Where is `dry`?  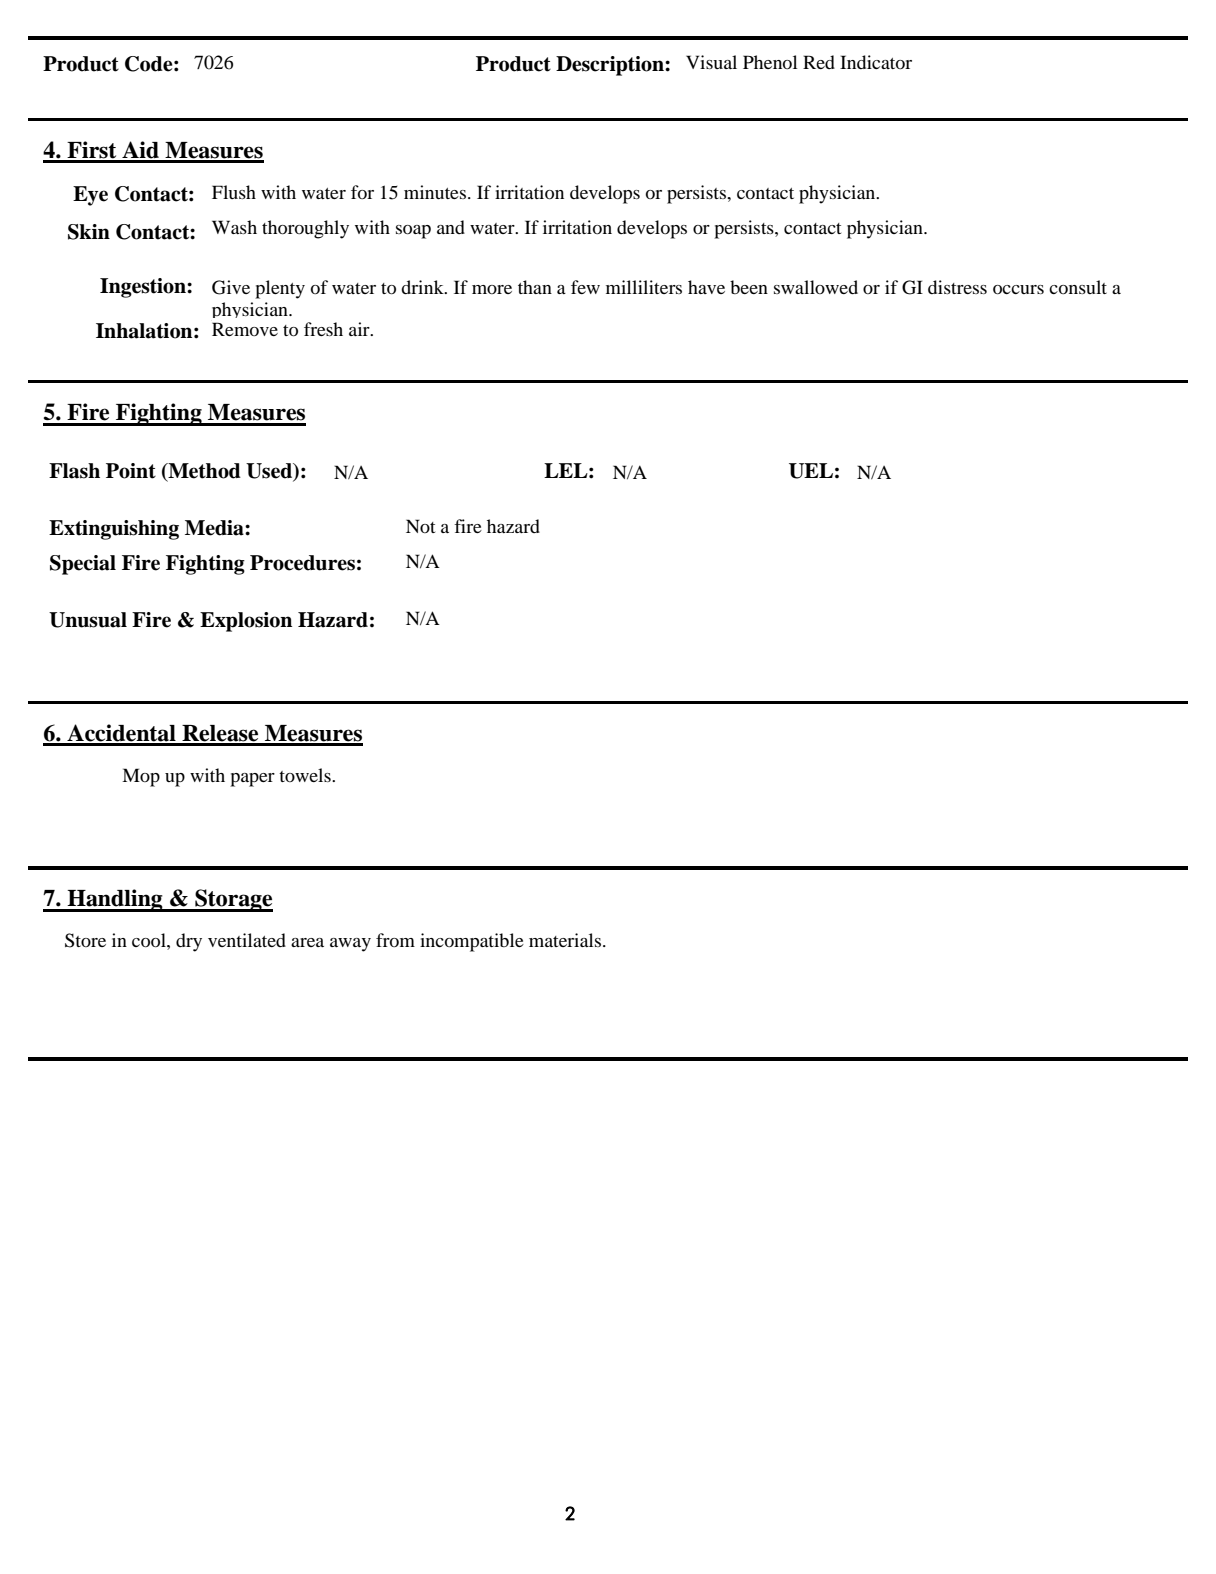 dry is located at coordinates (189, 942).
